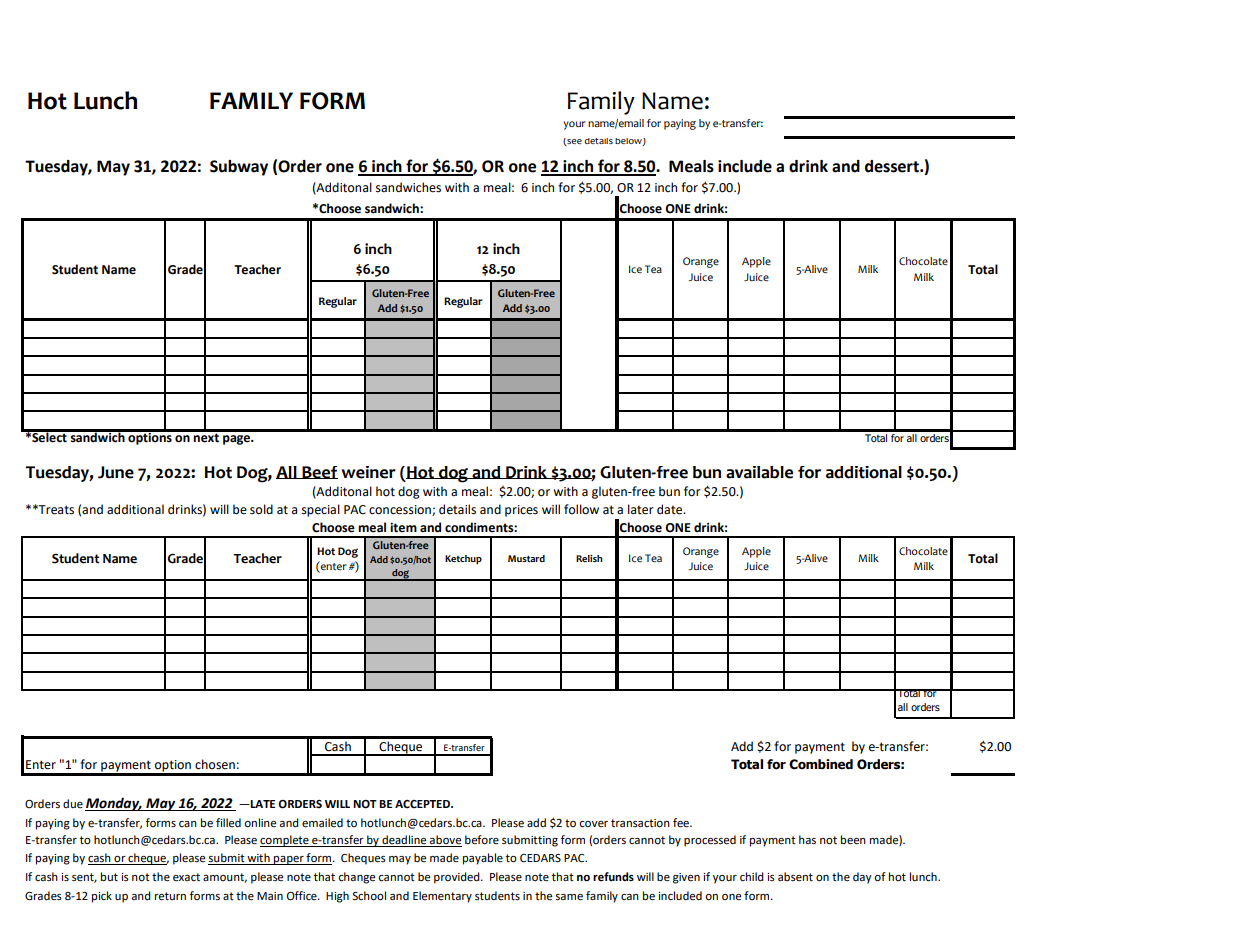 The width and height of the screenshot is (1233, 952). Describe the element at coordinates (671, 509) in the screenshot. I see `date` at that location.
